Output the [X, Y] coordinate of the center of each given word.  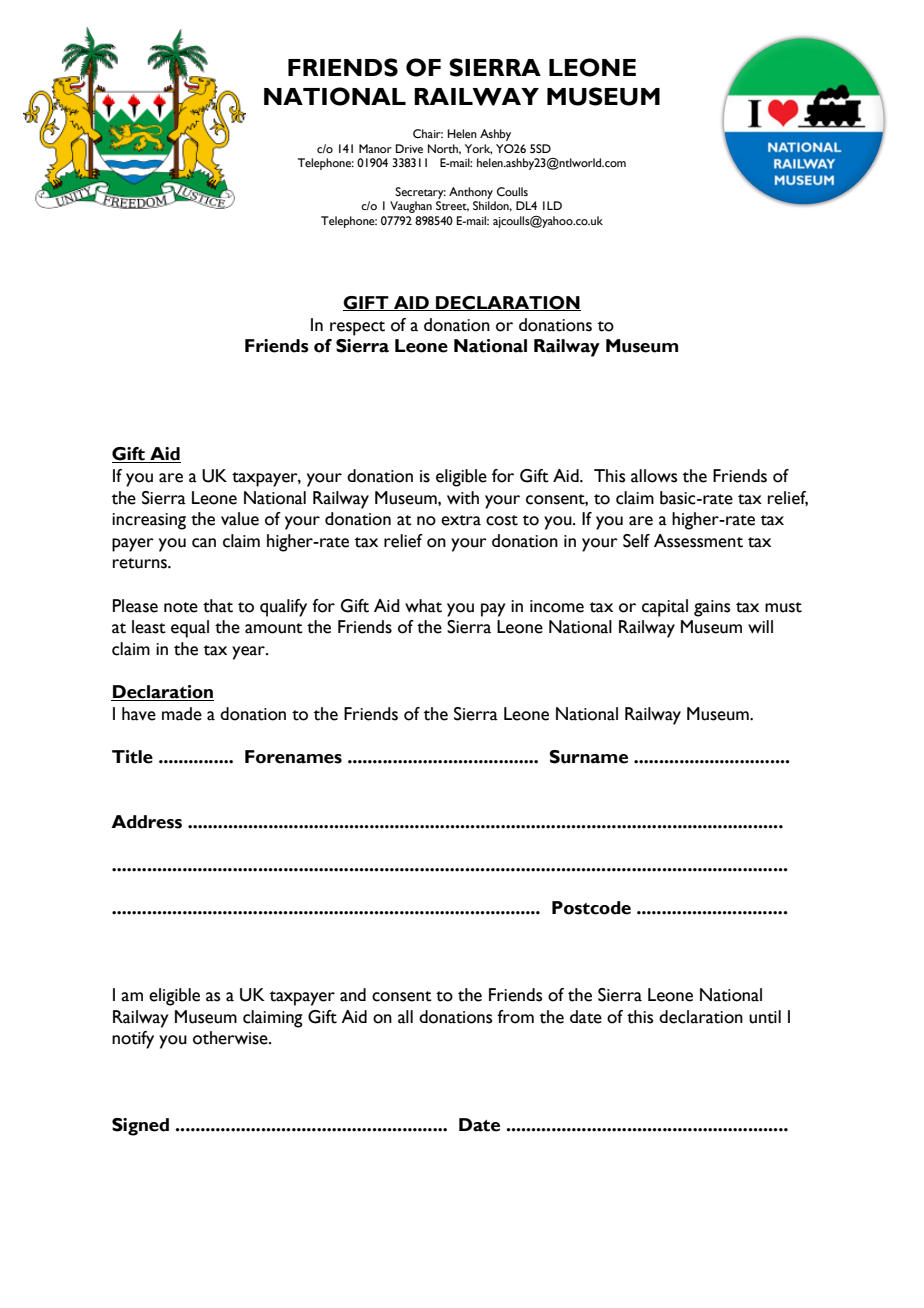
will [760, 626]
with [463, 498]
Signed [140, 1127]
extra [461, 520]
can [204, 543]
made [182, 714]
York [478, 149]
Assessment [698, 541]
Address [146, 822]
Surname [588, 757]
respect [357, 328]
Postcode [591, 908]
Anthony [471, 193]
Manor [375, 148]
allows [654, 476]
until [765, 1017]
